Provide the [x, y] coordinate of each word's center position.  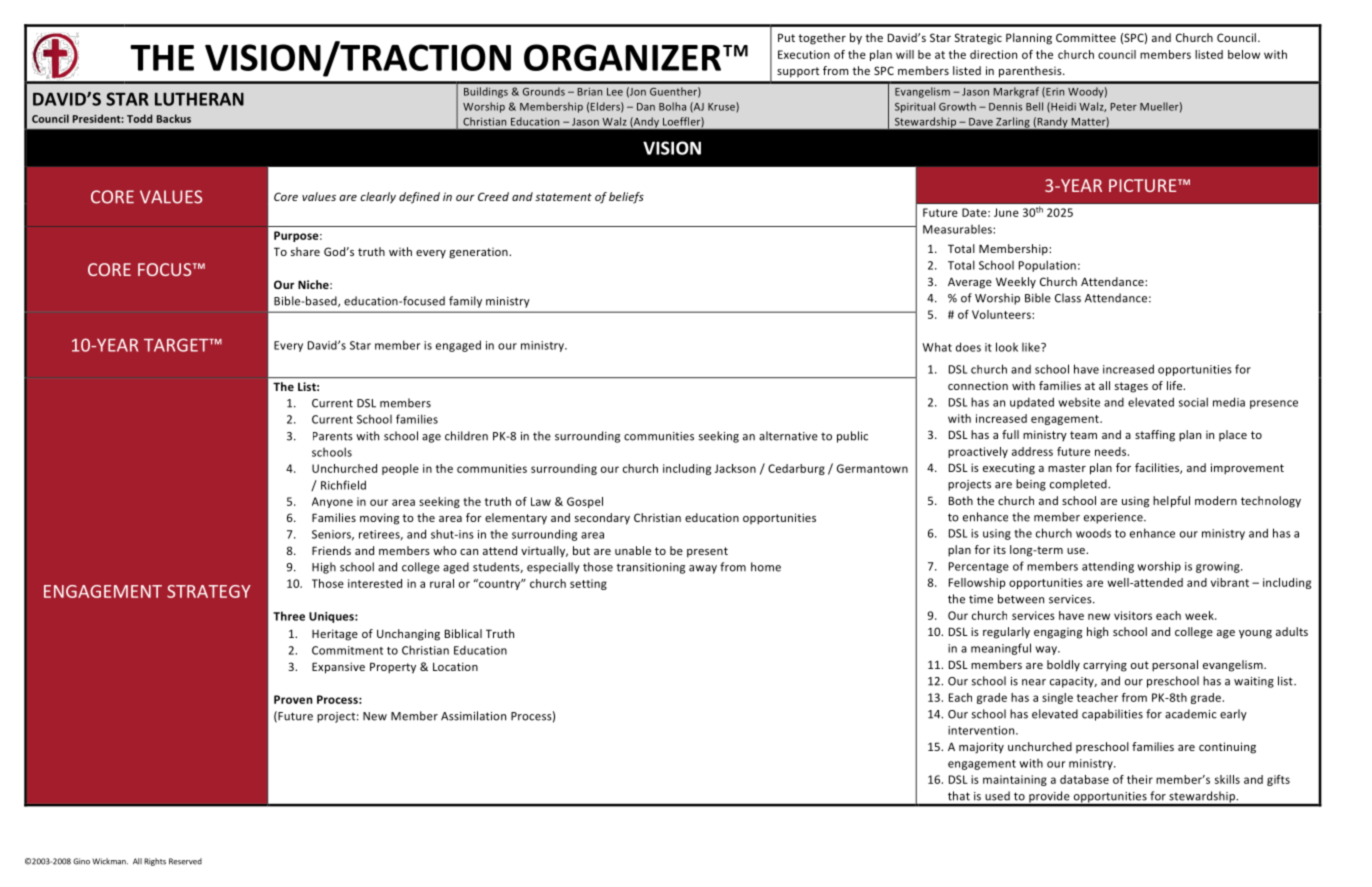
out [1140, 665]
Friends [331, 550]
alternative [788, 436]
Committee [1086, 37]
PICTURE [1144, 185]
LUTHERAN [199, 99]
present [707, 552]
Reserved [185, 861]
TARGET [177, 345]
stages [1131, 387]
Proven [293, 699]
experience [1114, 518]
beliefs [626, 198]
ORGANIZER [622, 57]
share [305, 251]
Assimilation [473, 716]
